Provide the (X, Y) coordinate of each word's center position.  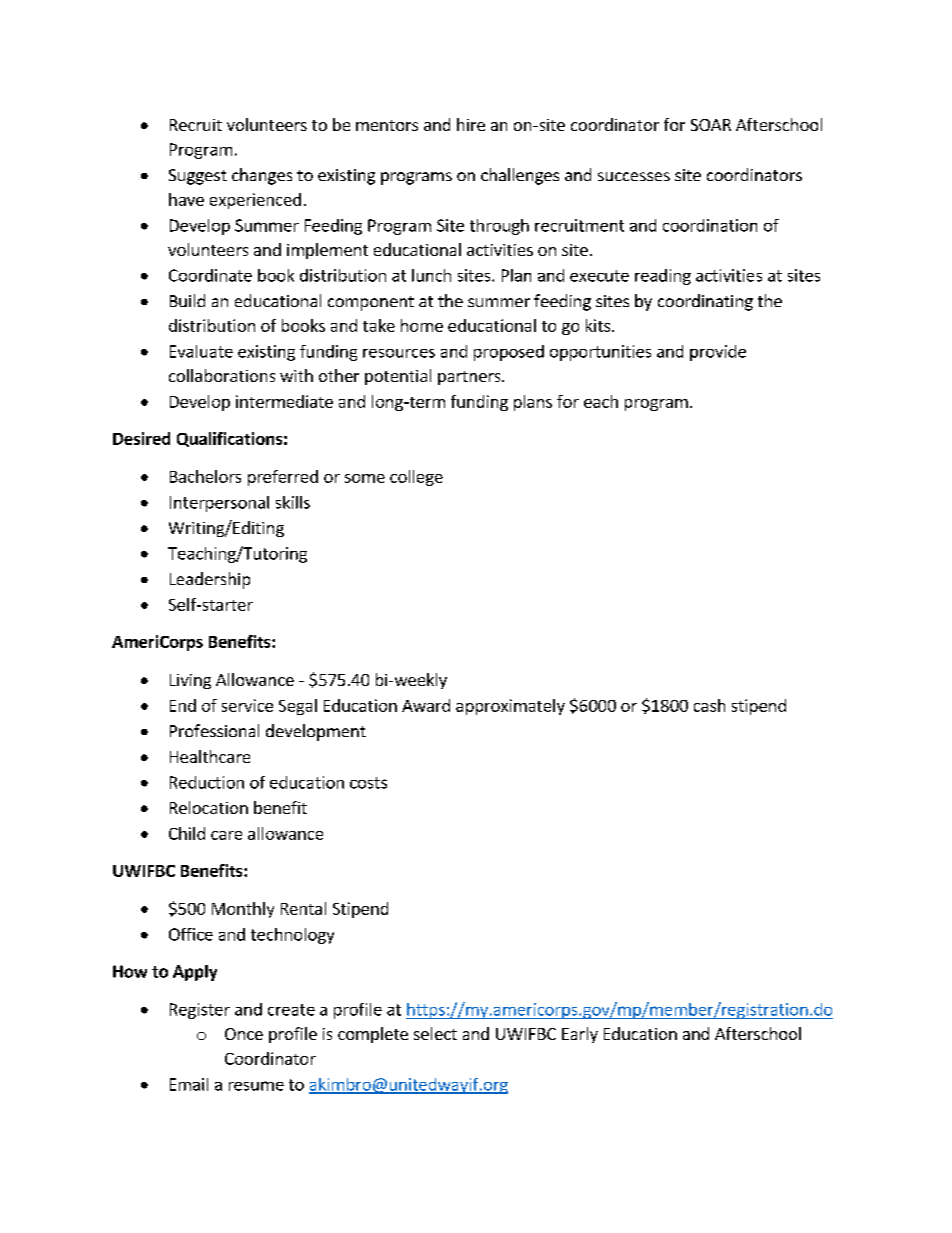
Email (189, 1084)
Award (426, 705)
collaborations (222, 375)
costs (368, 783)
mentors (387, 125)
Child (187, 833)
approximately (510, 707)
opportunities (600, 353)
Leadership (210, 580)
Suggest (198, 177)
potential (398, 377)
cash (709, 705)
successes (634, 176)
